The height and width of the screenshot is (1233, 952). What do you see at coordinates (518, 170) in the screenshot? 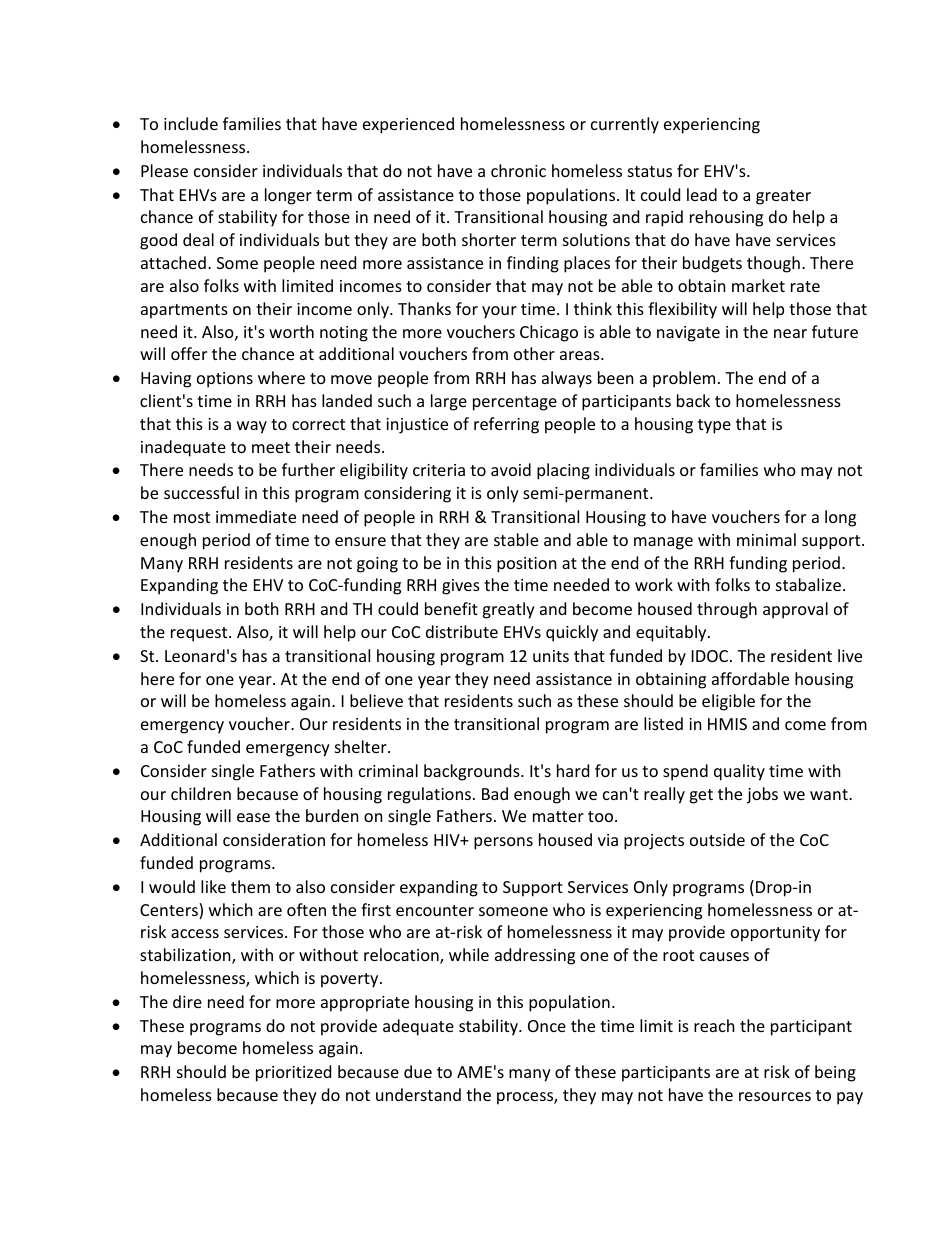
I see `chronic` at bounding box center [518, 170].
